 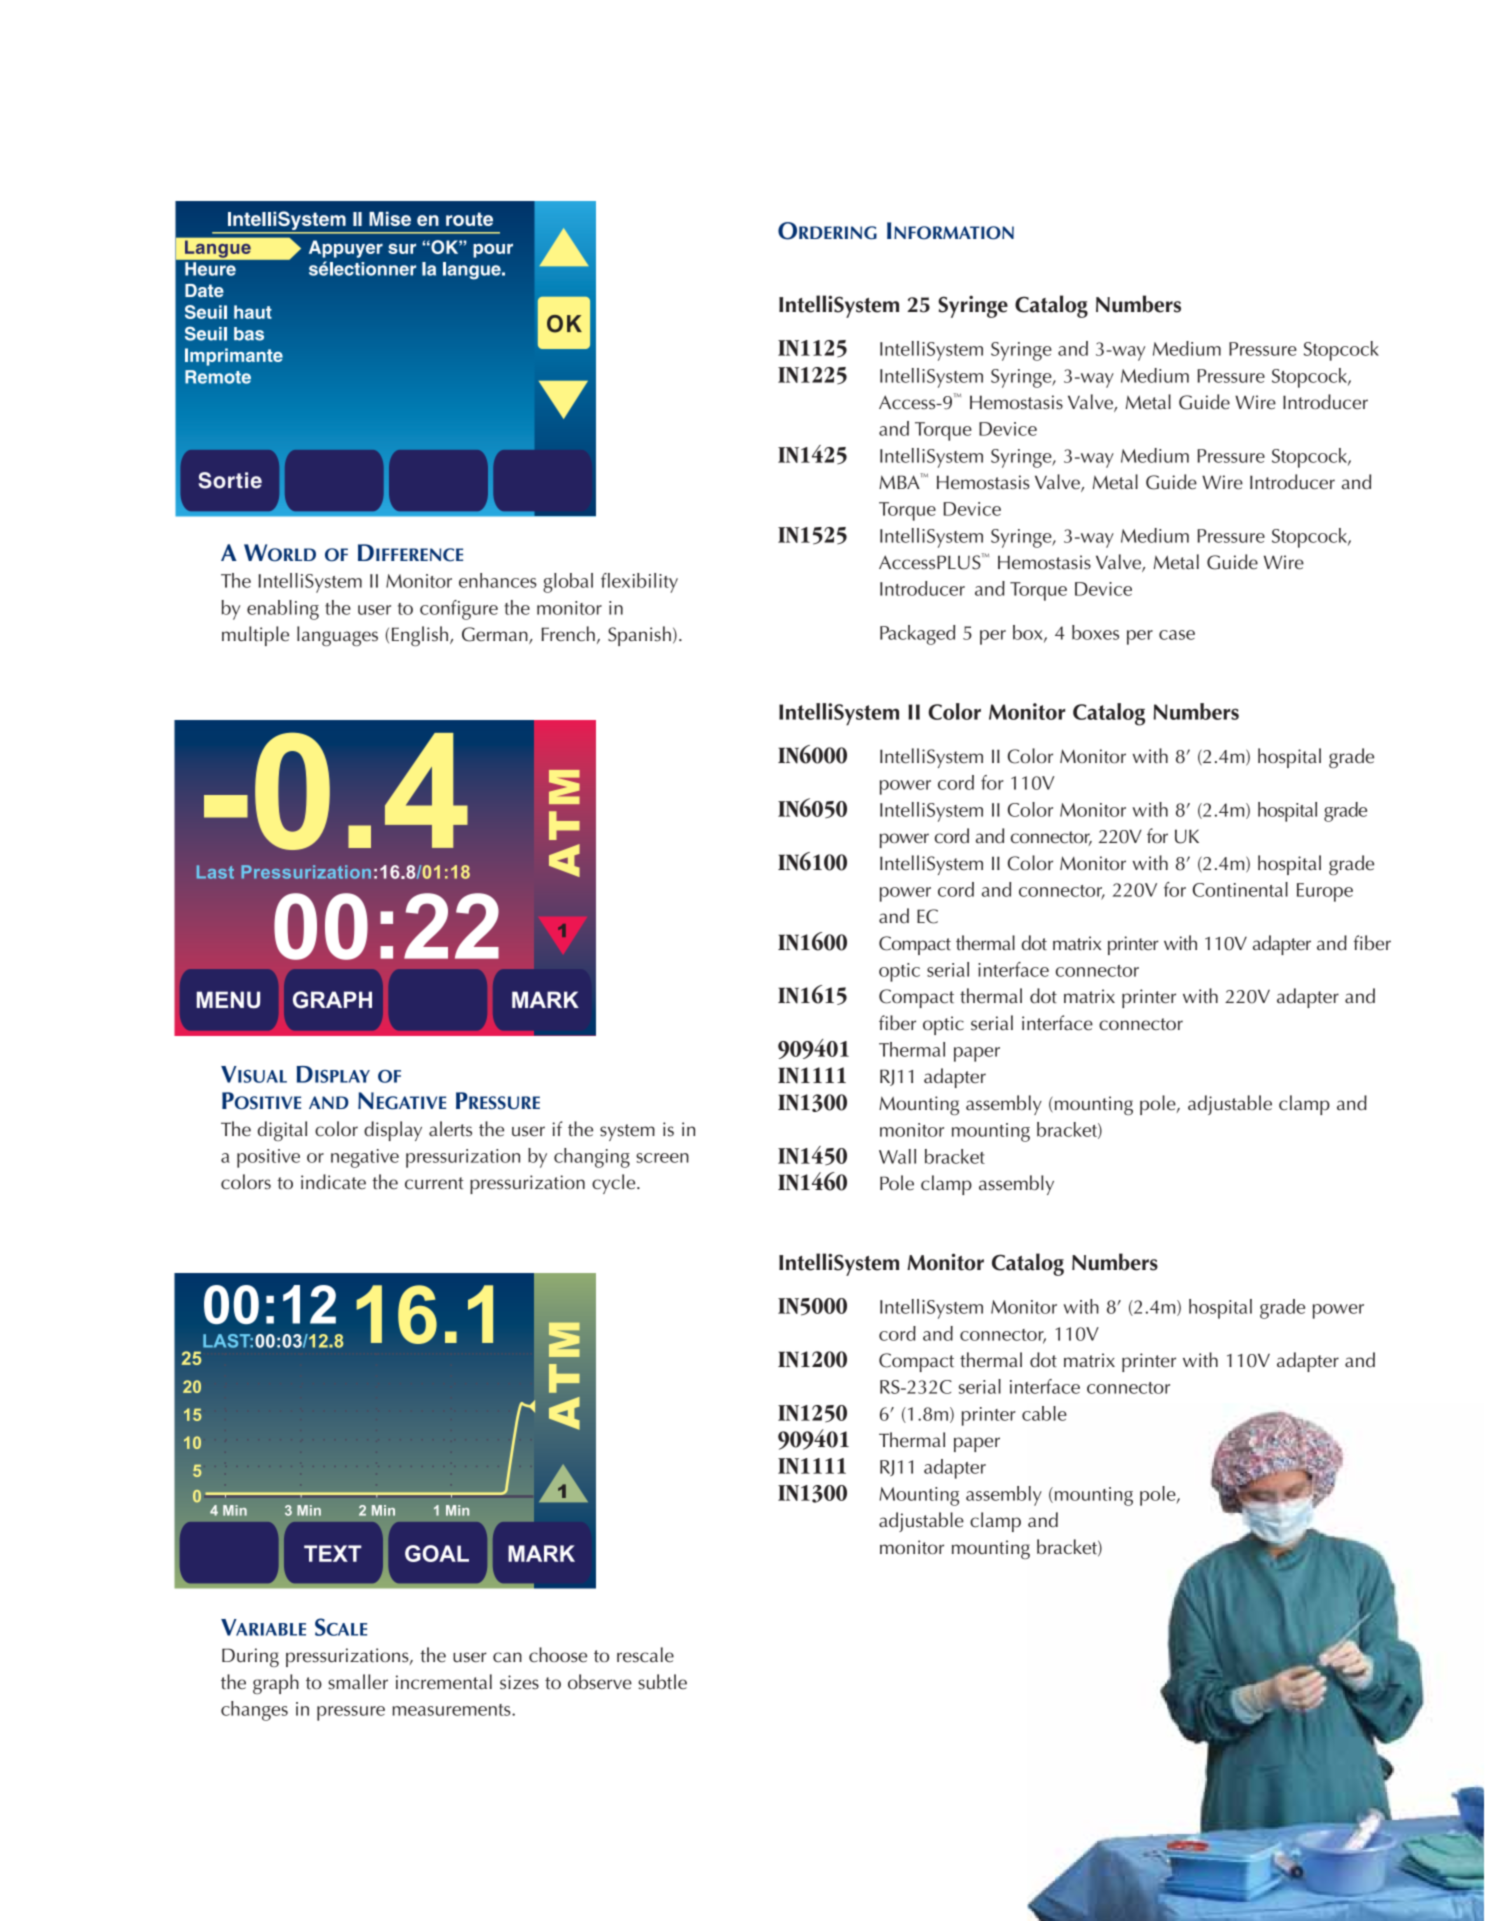 What do you see at coordinates (1240, 889) in the screenshot?
I see `Continental` at bounding box center [1240, 889].
